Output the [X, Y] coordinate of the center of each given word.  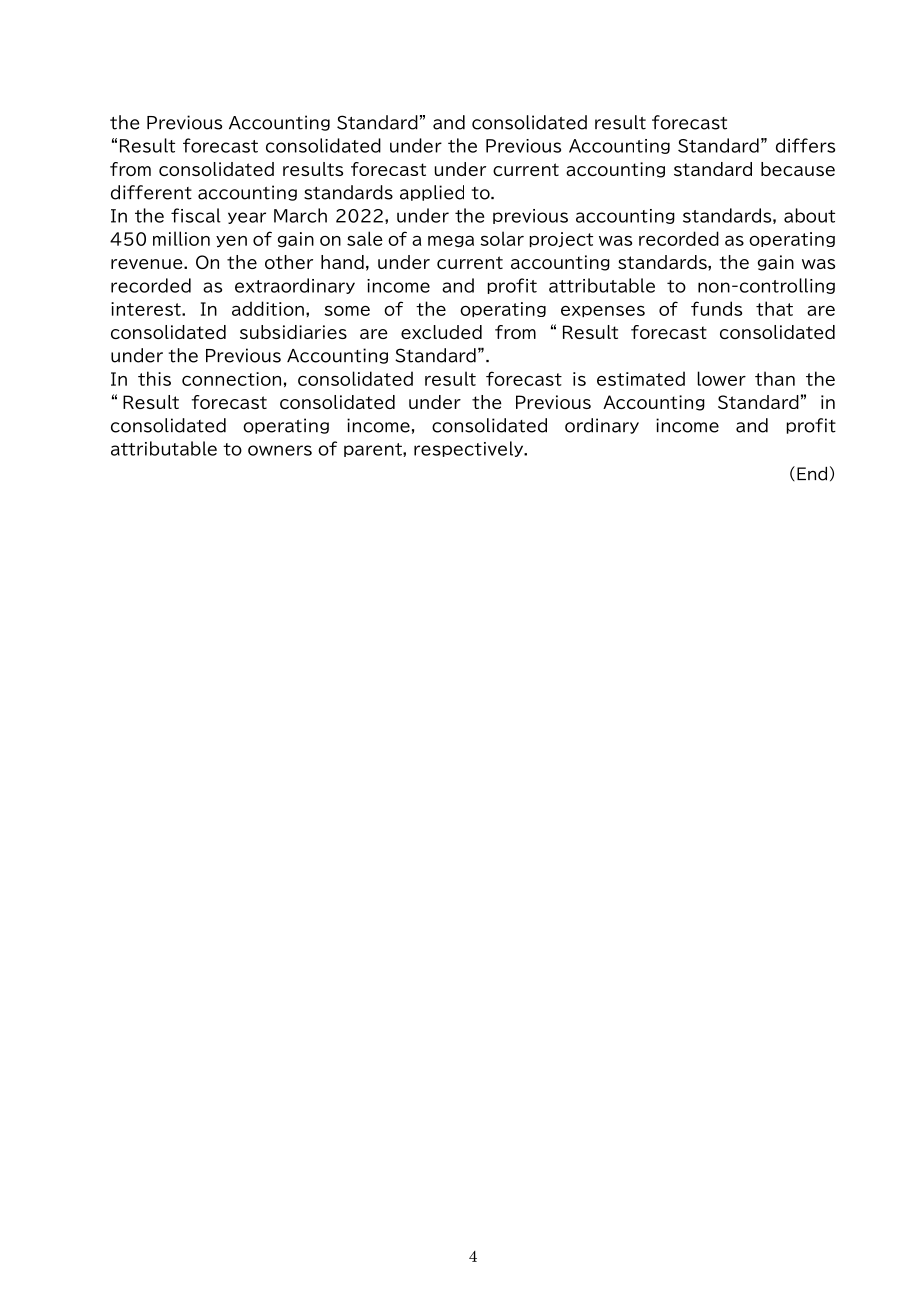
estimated [641, 378]
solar [502, 238]
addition [268, 308]
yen [231, 241]
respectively [470, 449]
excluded [441, 332]
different [151, 192]
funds [716, 308]
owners [280, 450]
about [809, 215]
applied [432, 193]
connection [231, 379]
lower [721, 378]
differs [805, 145]
